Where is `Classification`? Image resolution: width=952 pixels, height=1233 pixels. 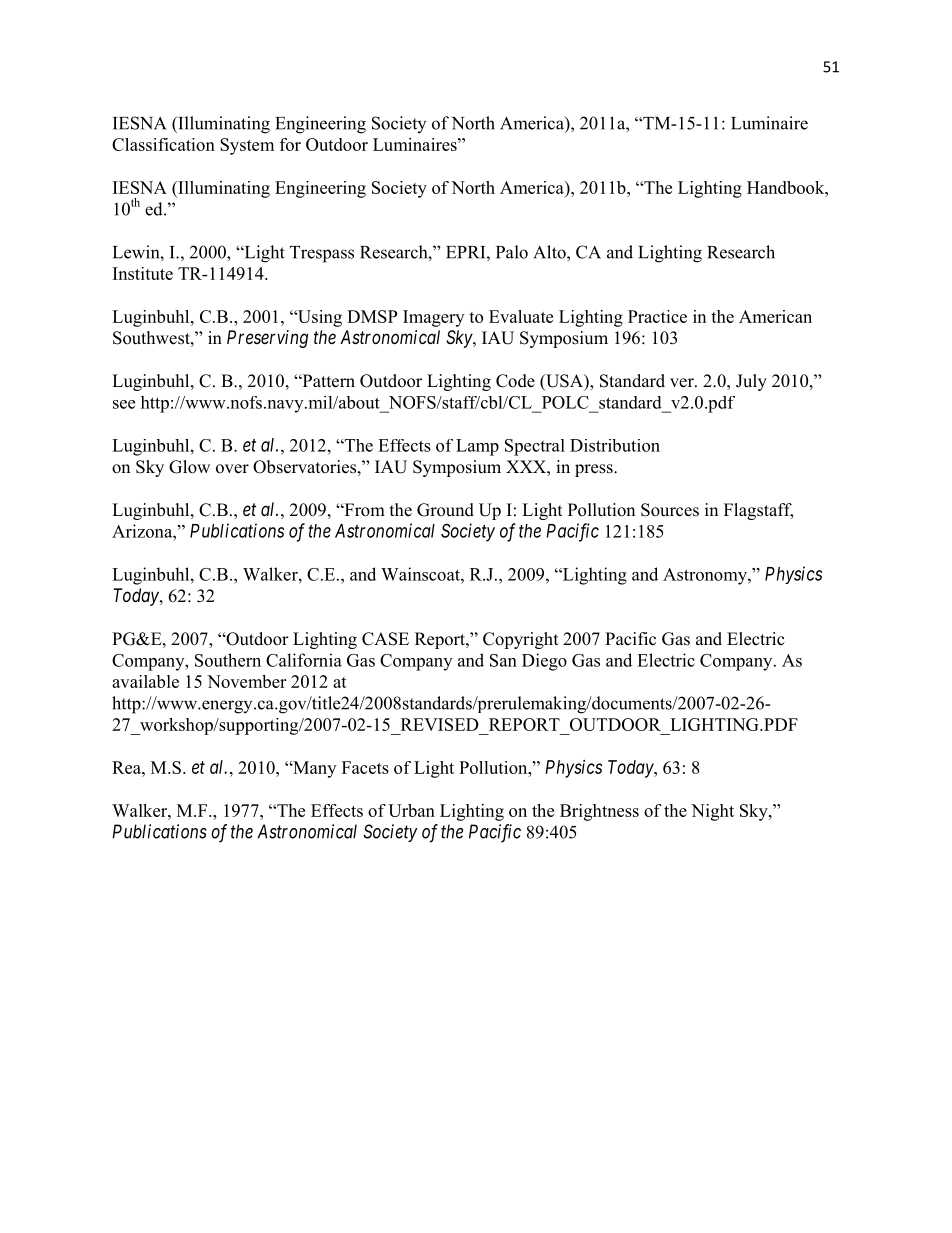
Classification is located at coordinates (163, 144).
